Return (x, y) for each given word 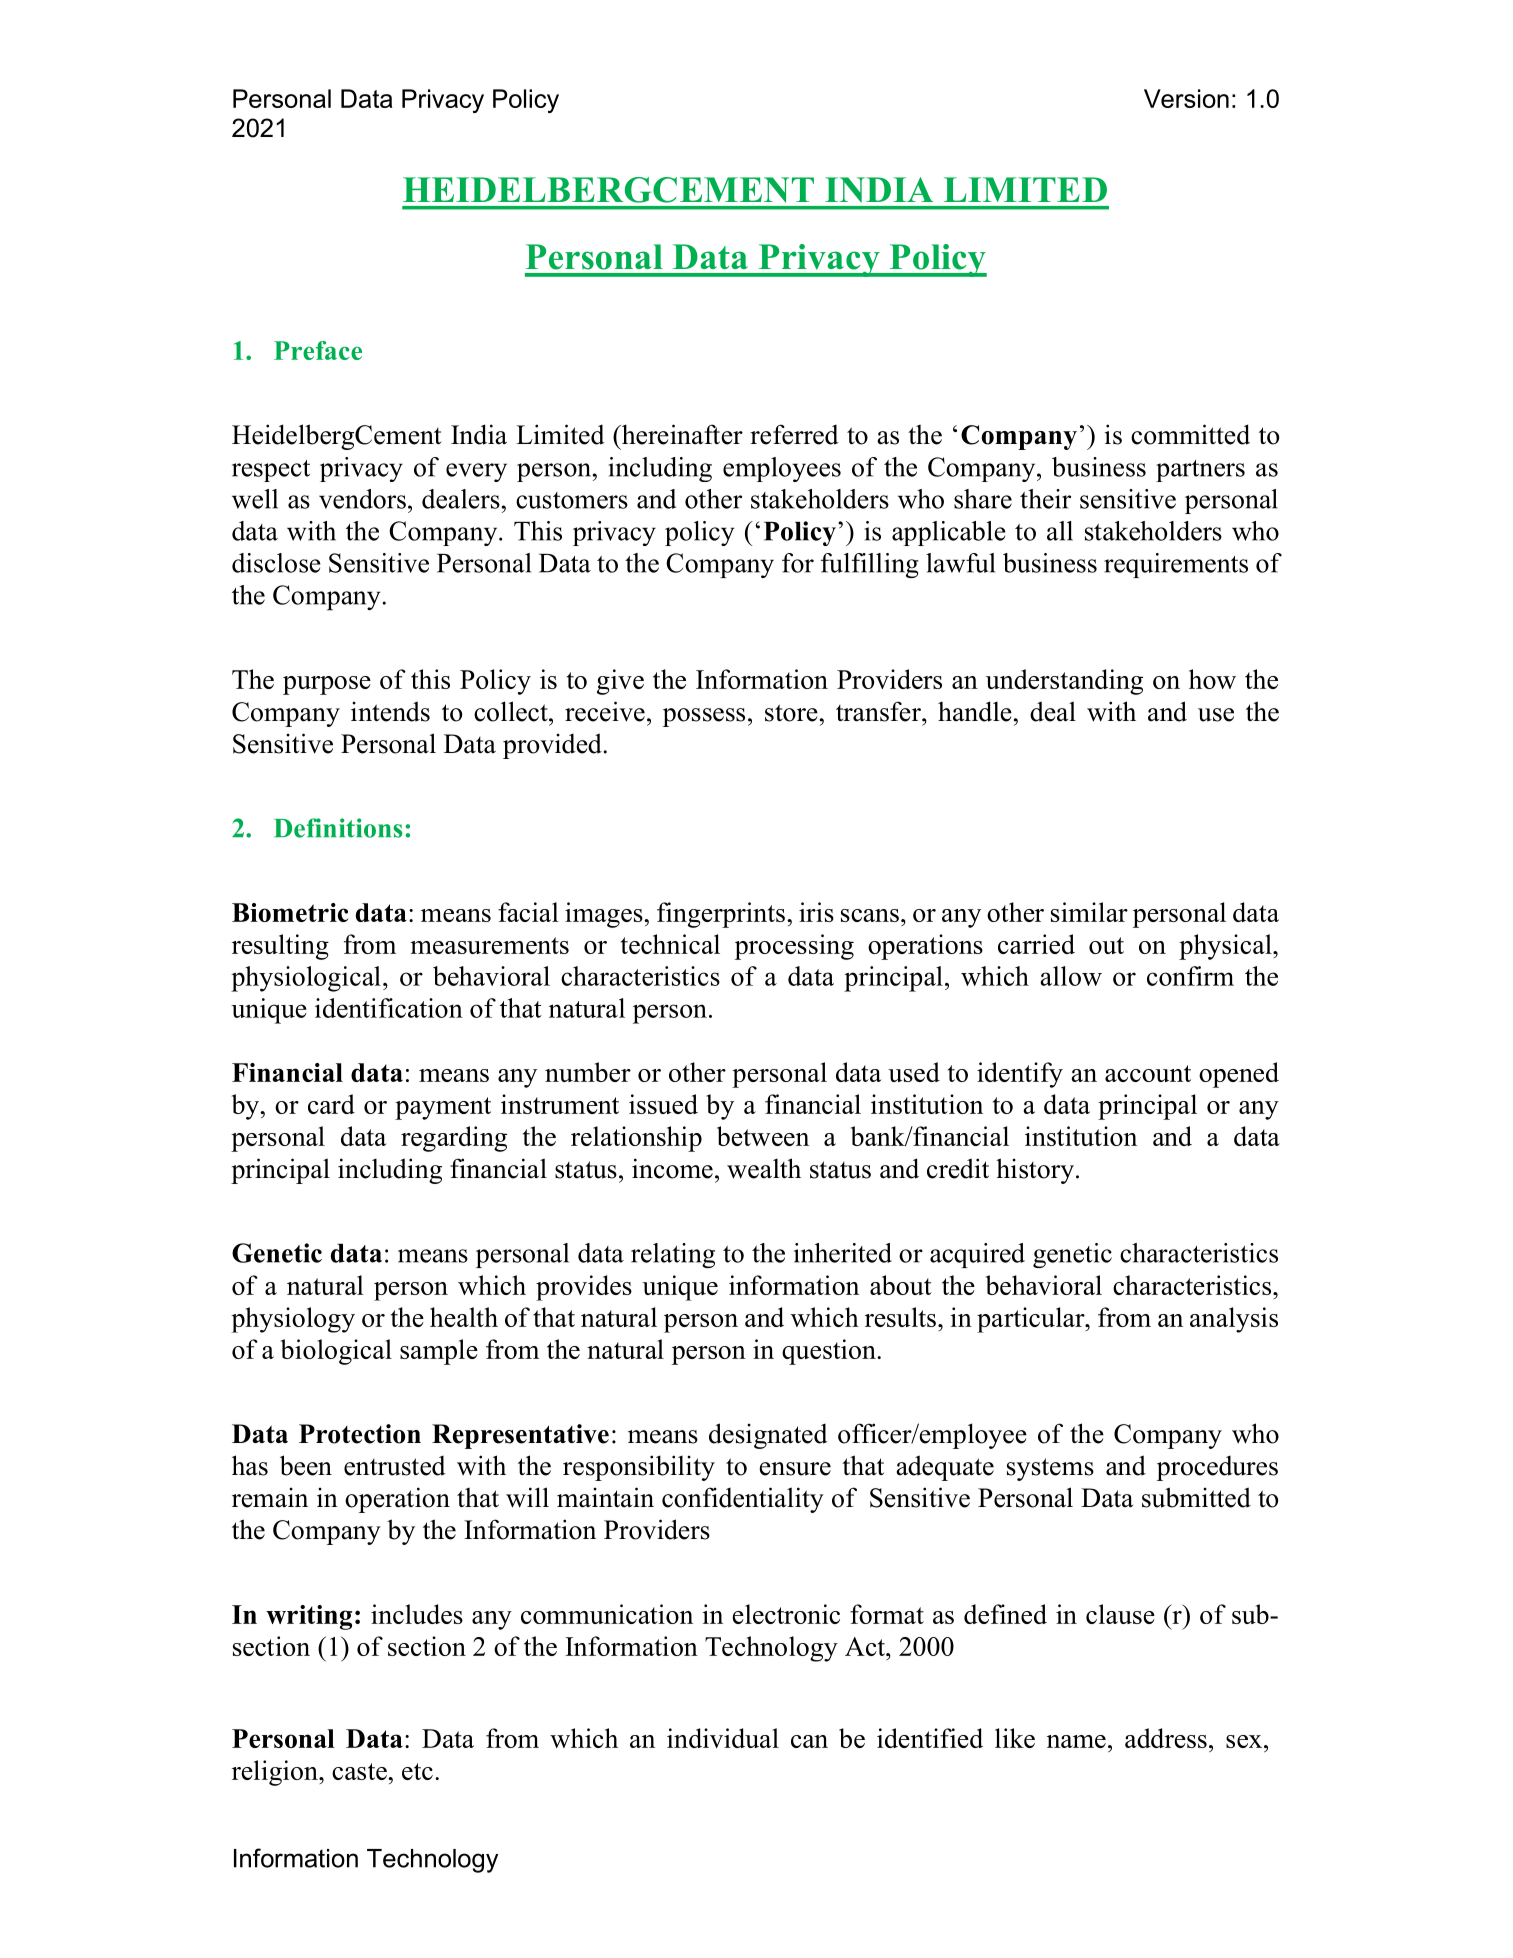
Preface (318, 350)
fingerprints (721, 915)
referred (794, 434)
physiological (306, 979)
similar (1089, 912)
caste (360, 1771)
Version (1186, 98)
